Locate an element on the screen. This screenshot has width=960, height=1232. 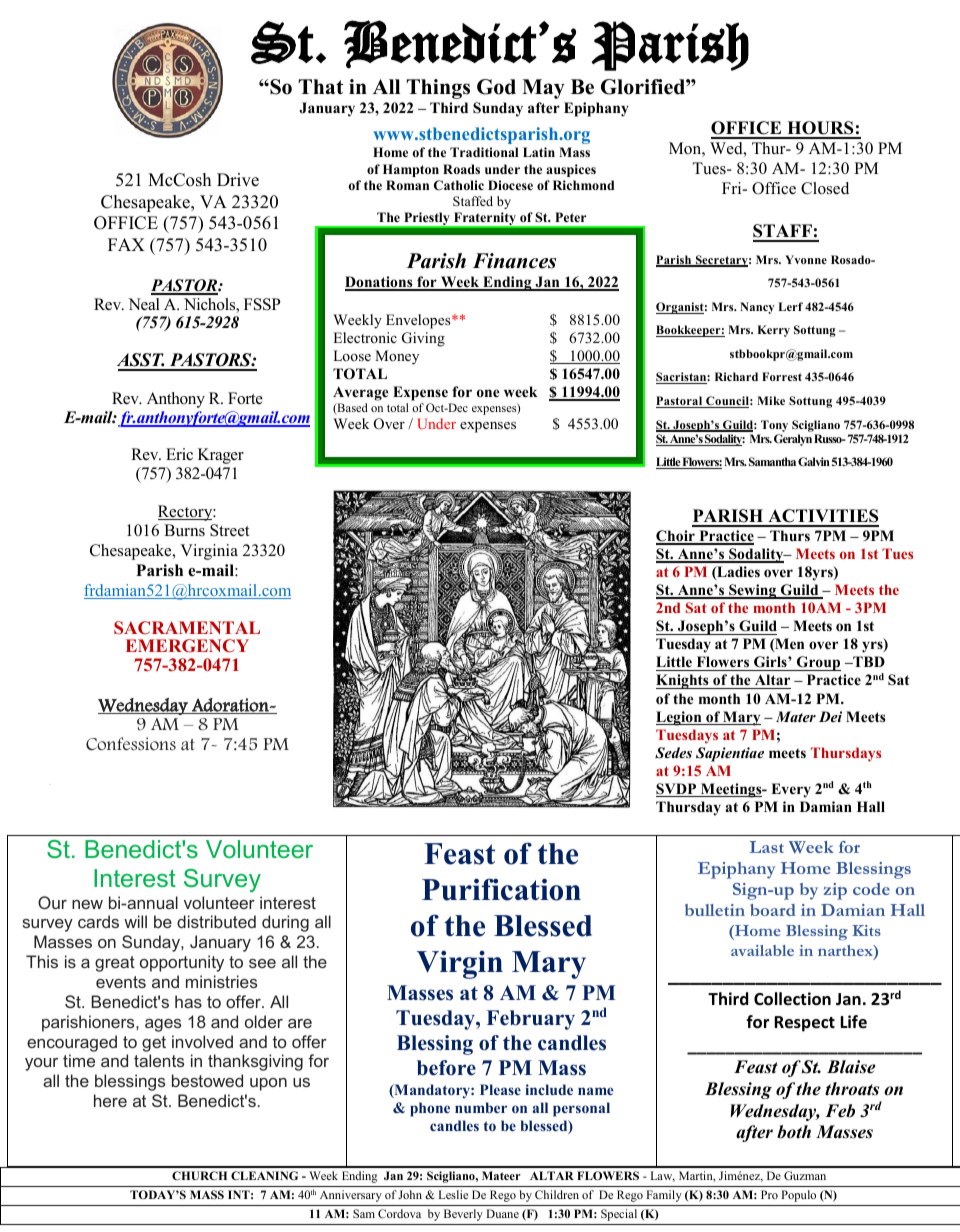
Things is located at coordinates (438, 89).
